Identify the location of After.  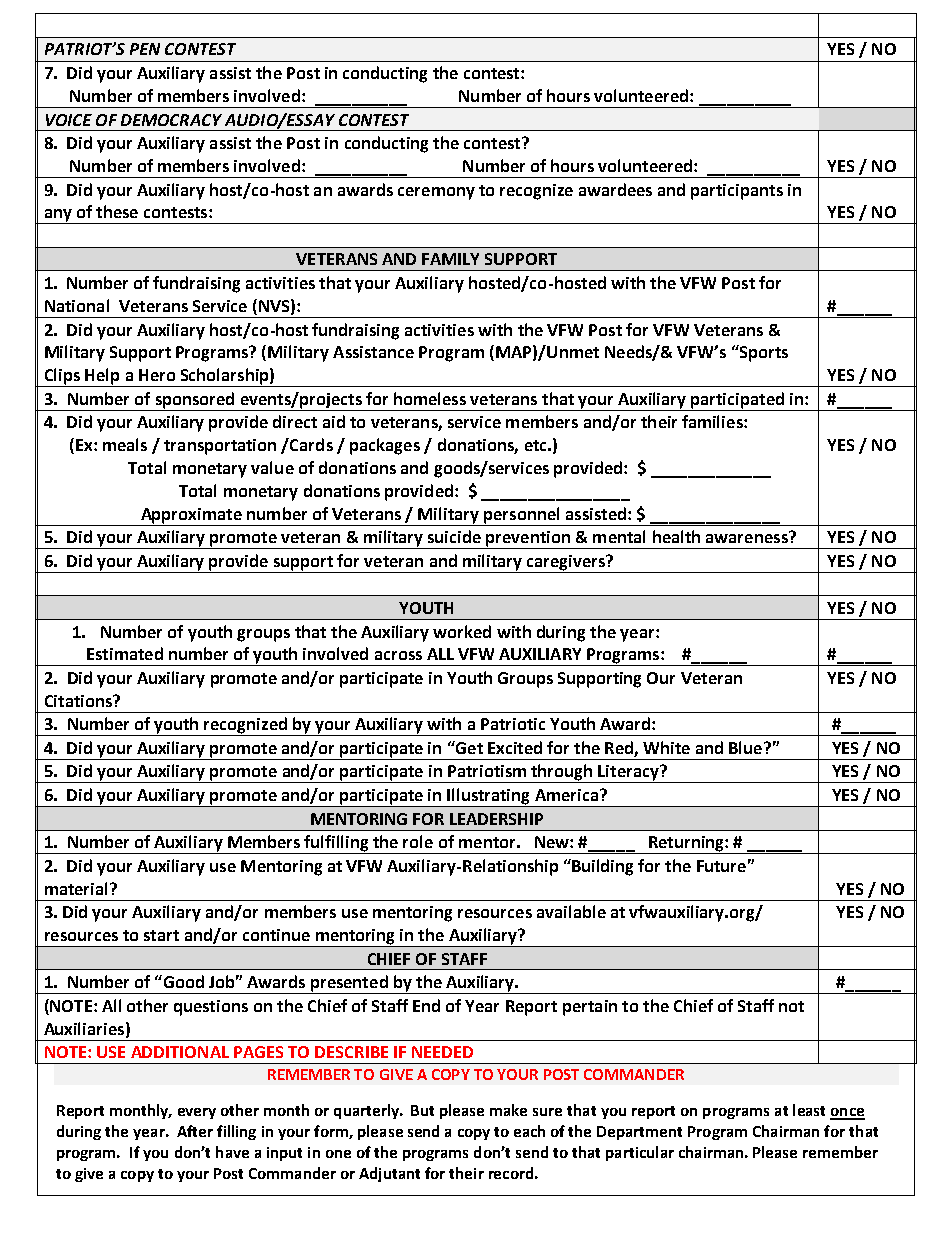
(195, 1131).
